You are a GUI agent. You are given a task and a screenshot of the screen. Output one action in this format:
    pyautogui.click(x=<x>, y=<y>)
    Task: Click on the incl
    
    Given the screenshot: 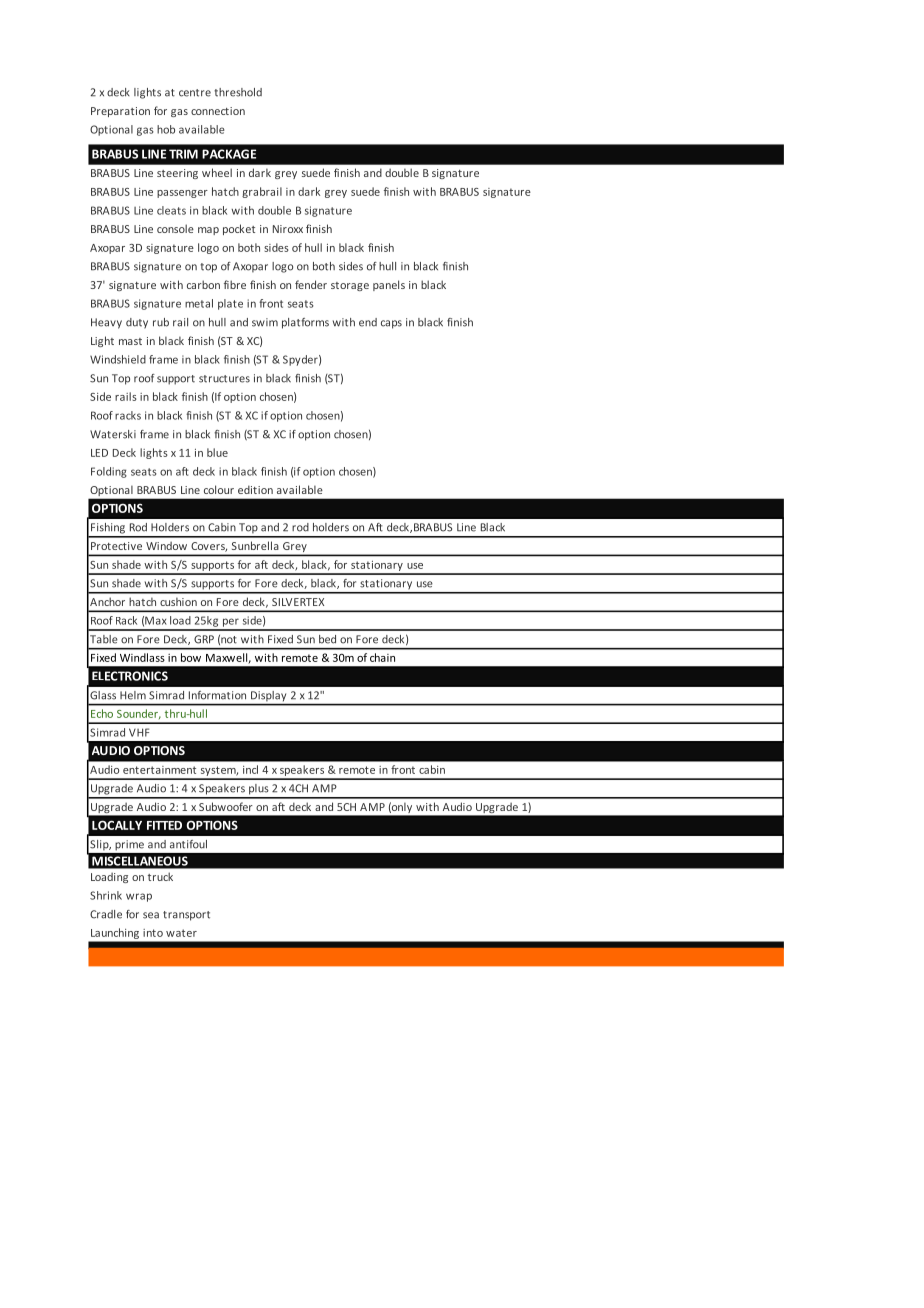 What is the action you would take?
    pyautogui.click(x=250, y=769)
